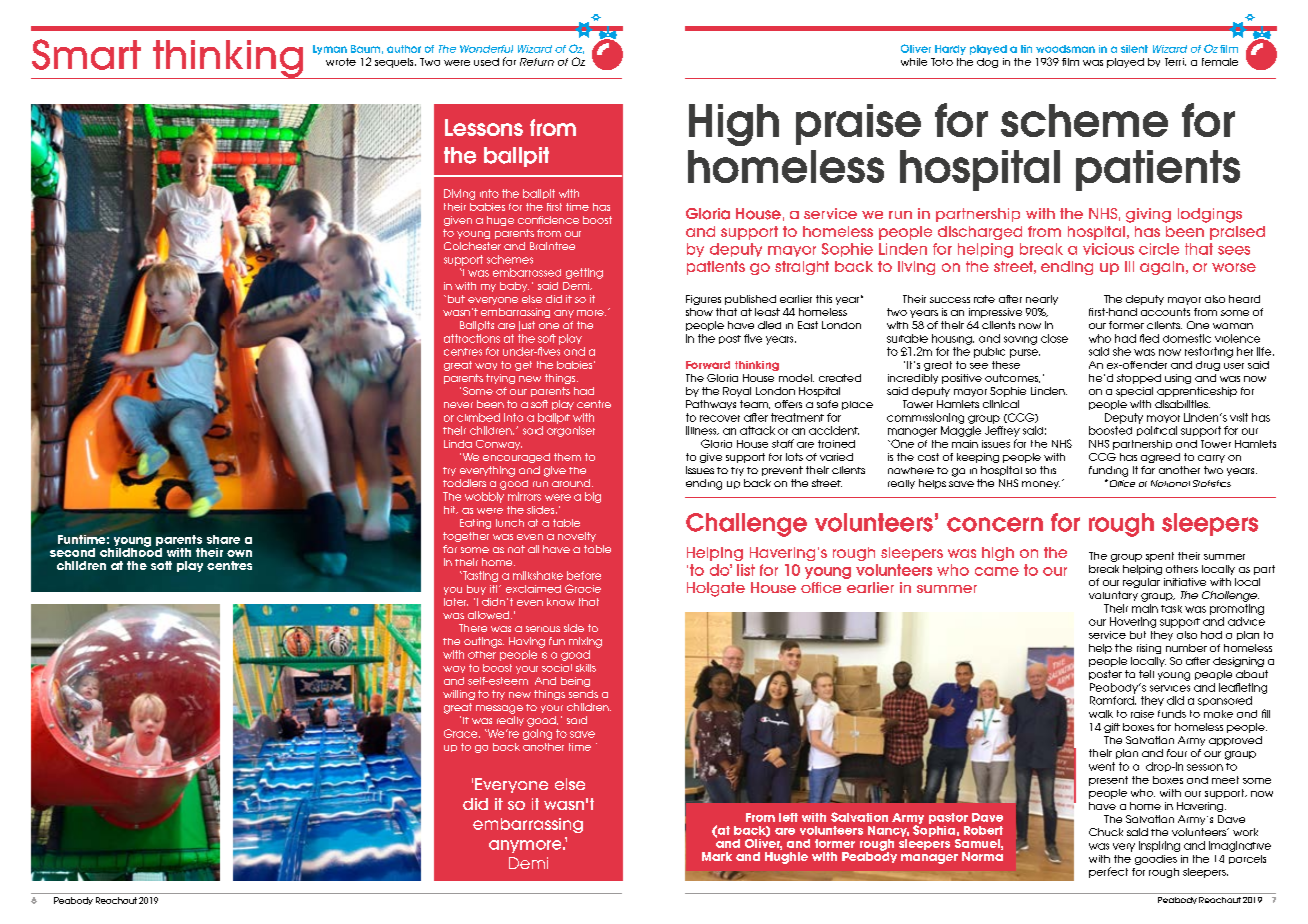 The width and height of the image is (1308, 924). Describe the element at coordinates (537, 62) in the image. I see `Return` at that location.
